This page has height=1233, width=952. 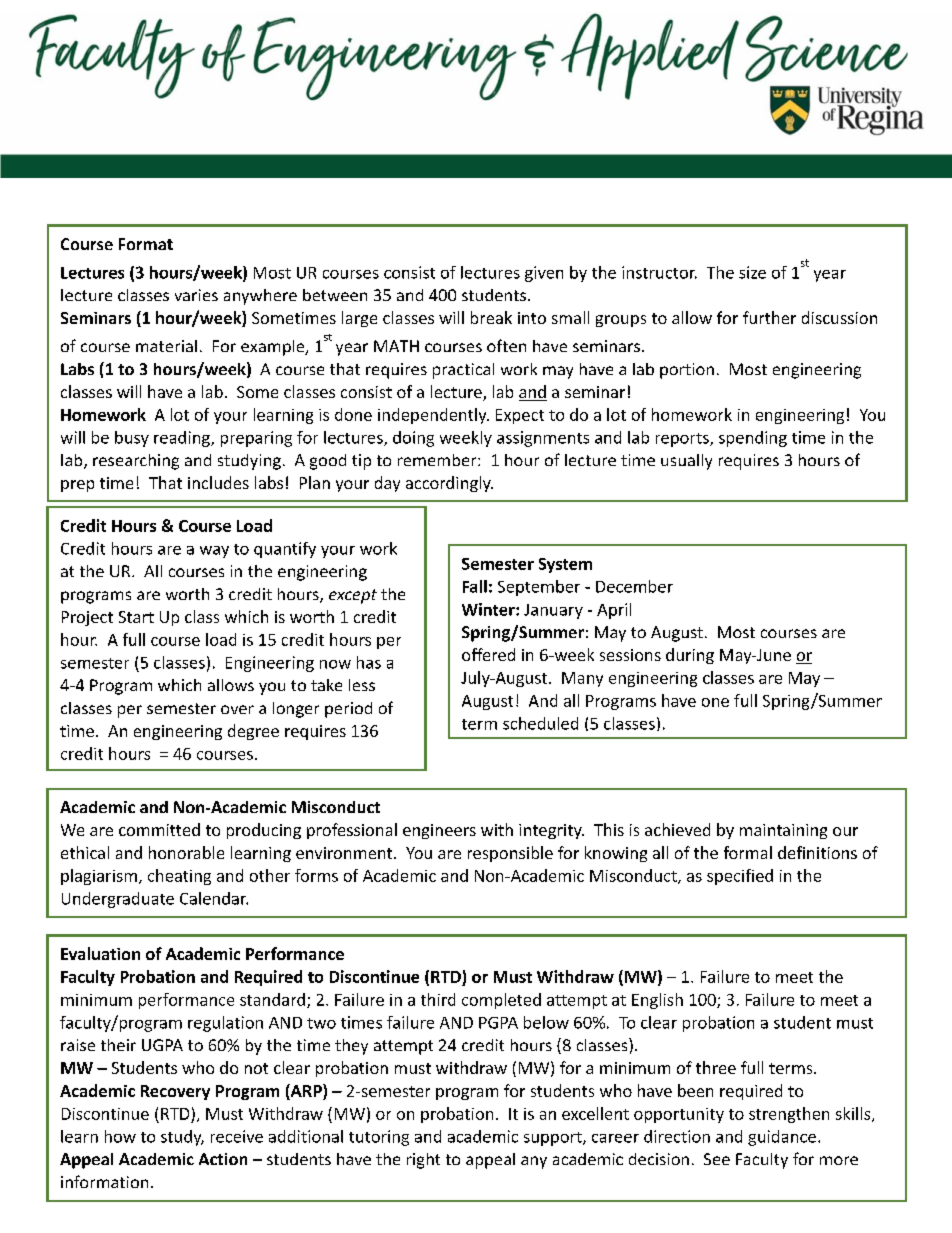 I want to click on further, so click(x=769, y=317).
